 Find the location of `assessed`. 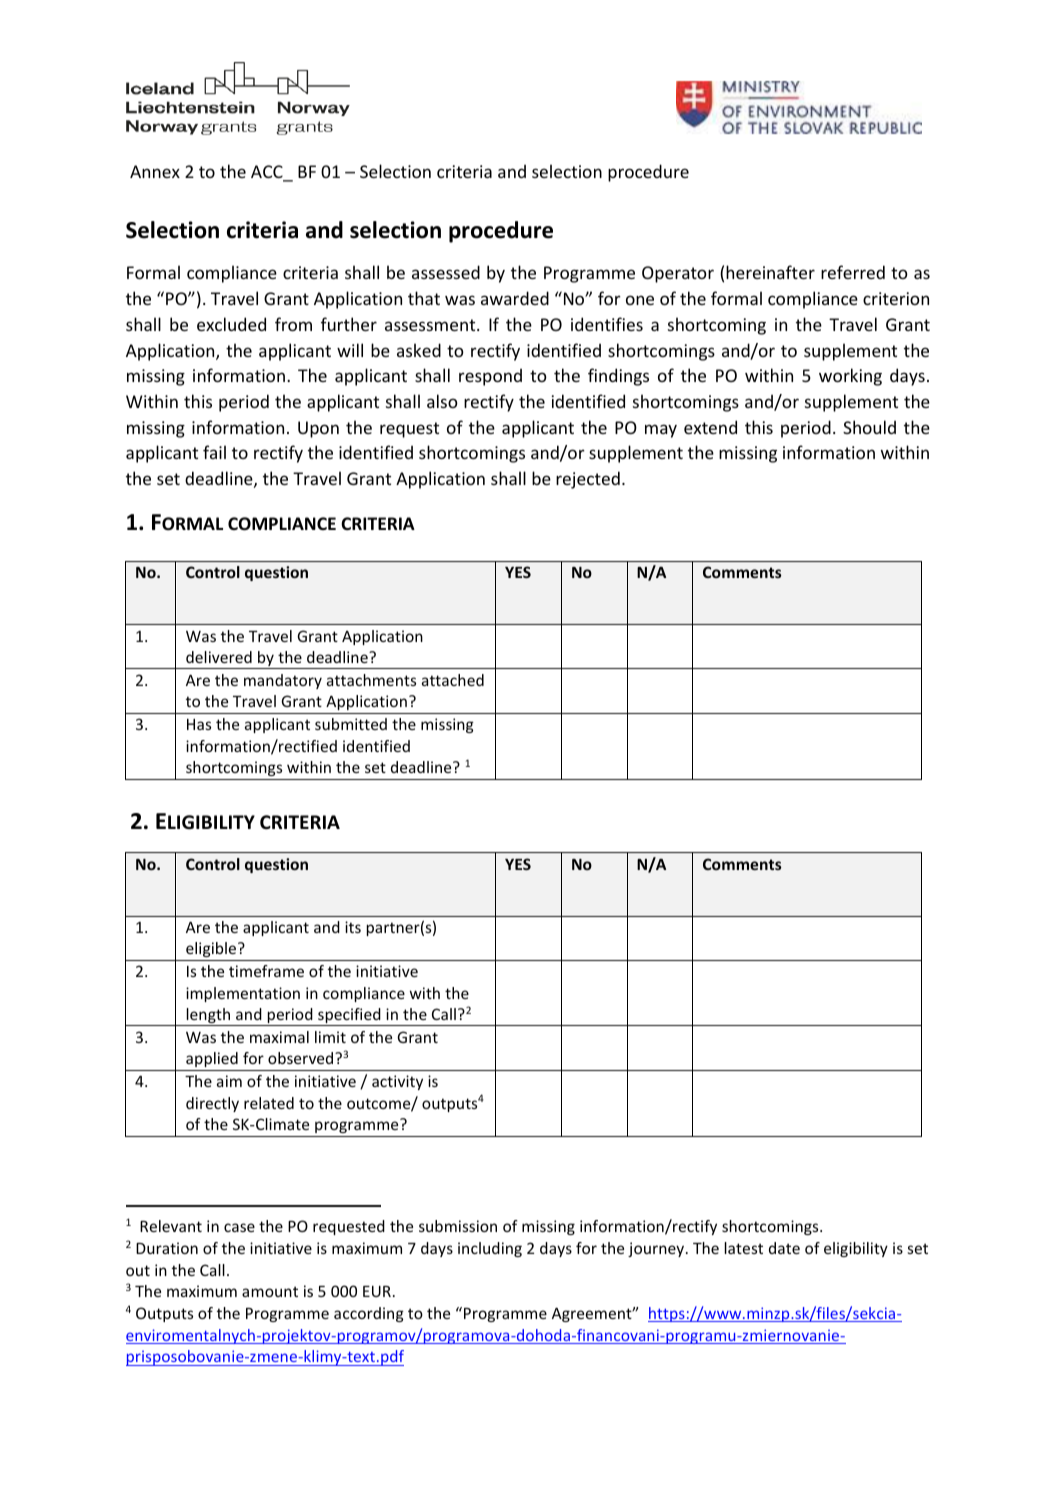

assessed is located at coordinates (446, 272).
